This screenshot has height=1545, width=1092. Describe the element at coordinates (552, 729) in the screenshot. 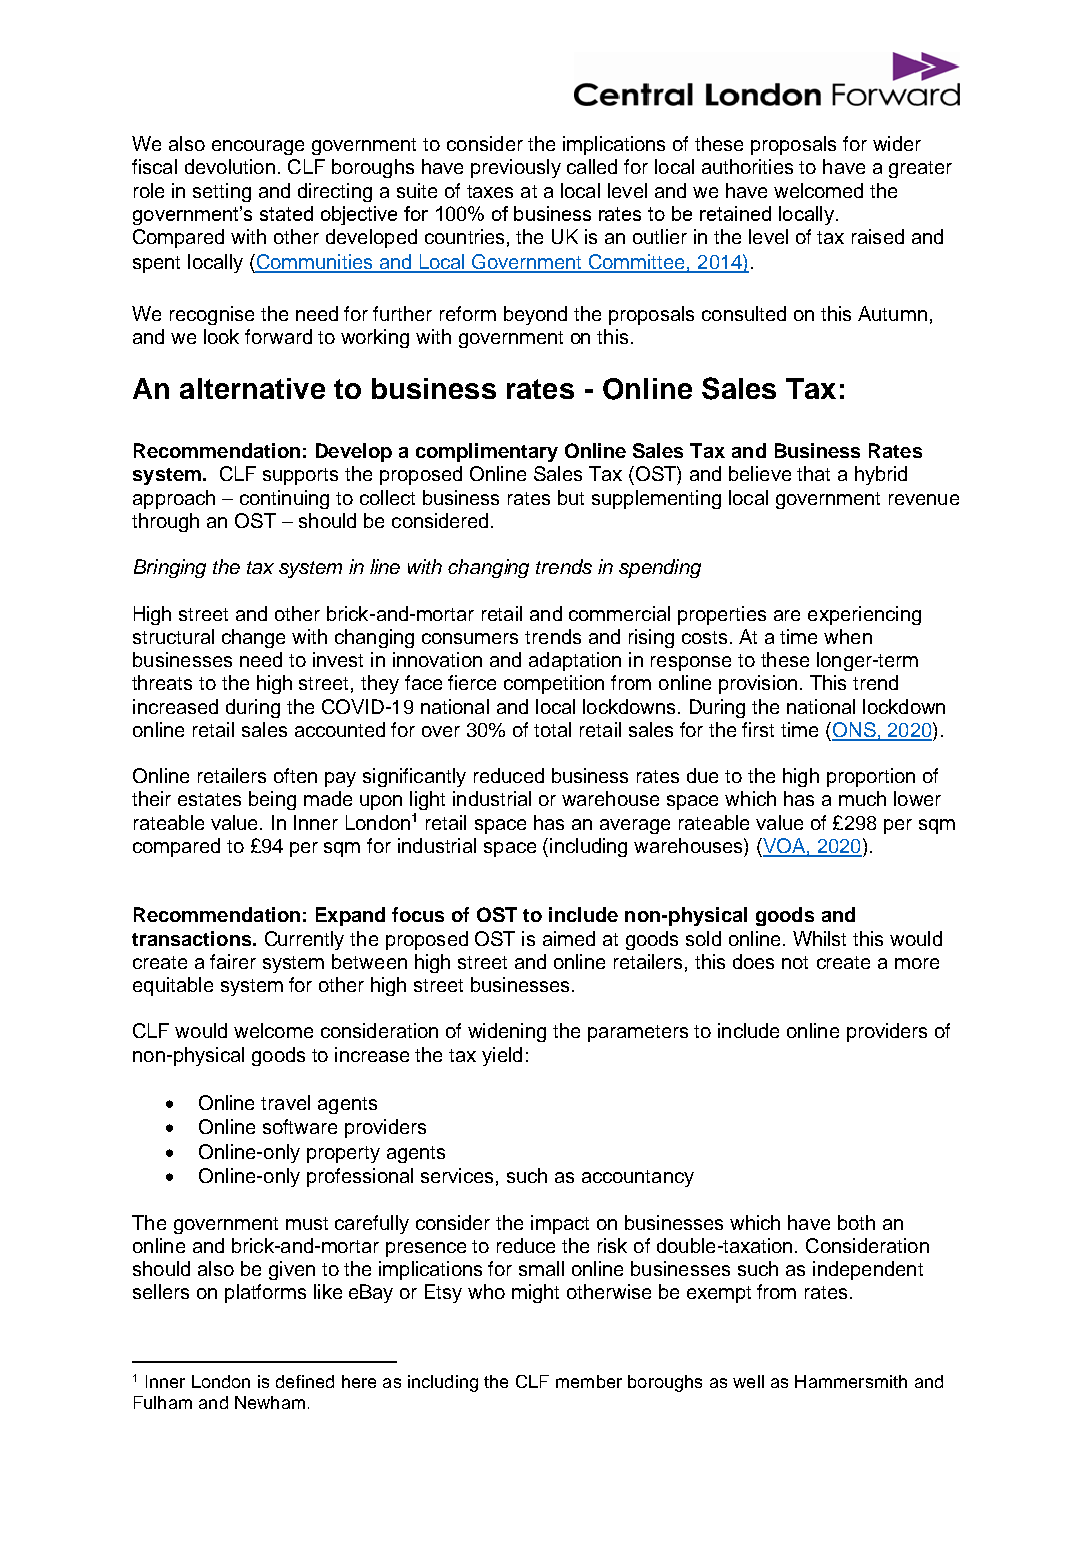

I see `total` at that location.
